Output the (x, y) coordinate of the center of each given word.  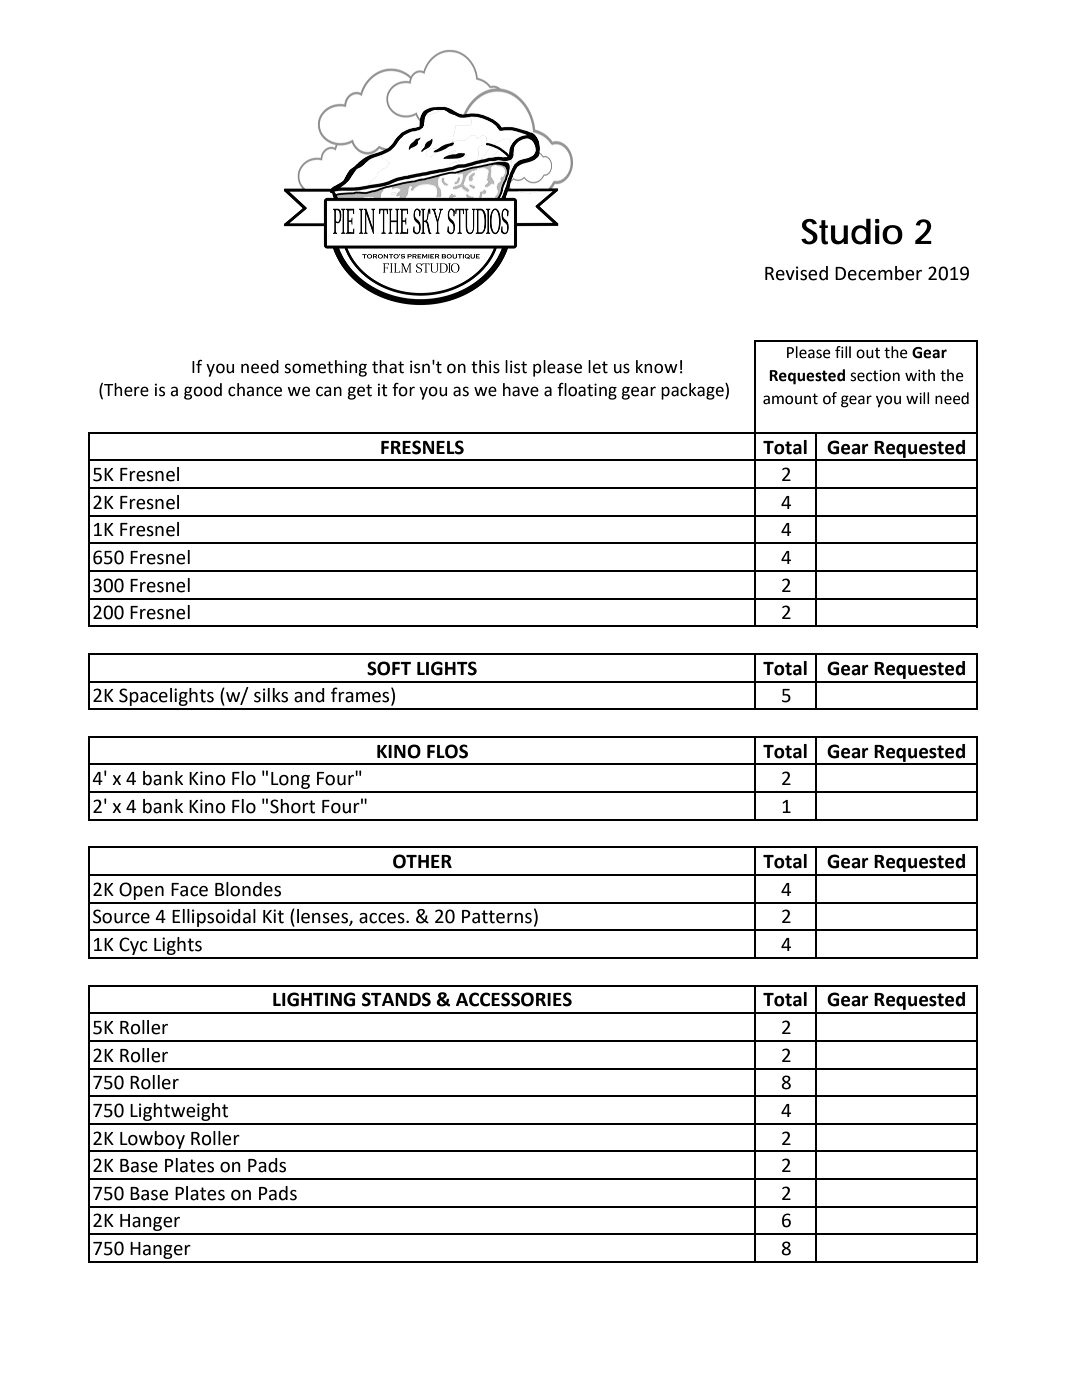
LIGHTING (314, 999)
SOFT (389, 668)
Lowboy (152, 1141)
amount (790, 399)
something (325, 368)
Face (189, 890)
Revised (796, 273)
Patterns (497, 917)
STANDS (396, 999)
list (516, 367)
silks (271, 695)
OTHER (422, 861)
